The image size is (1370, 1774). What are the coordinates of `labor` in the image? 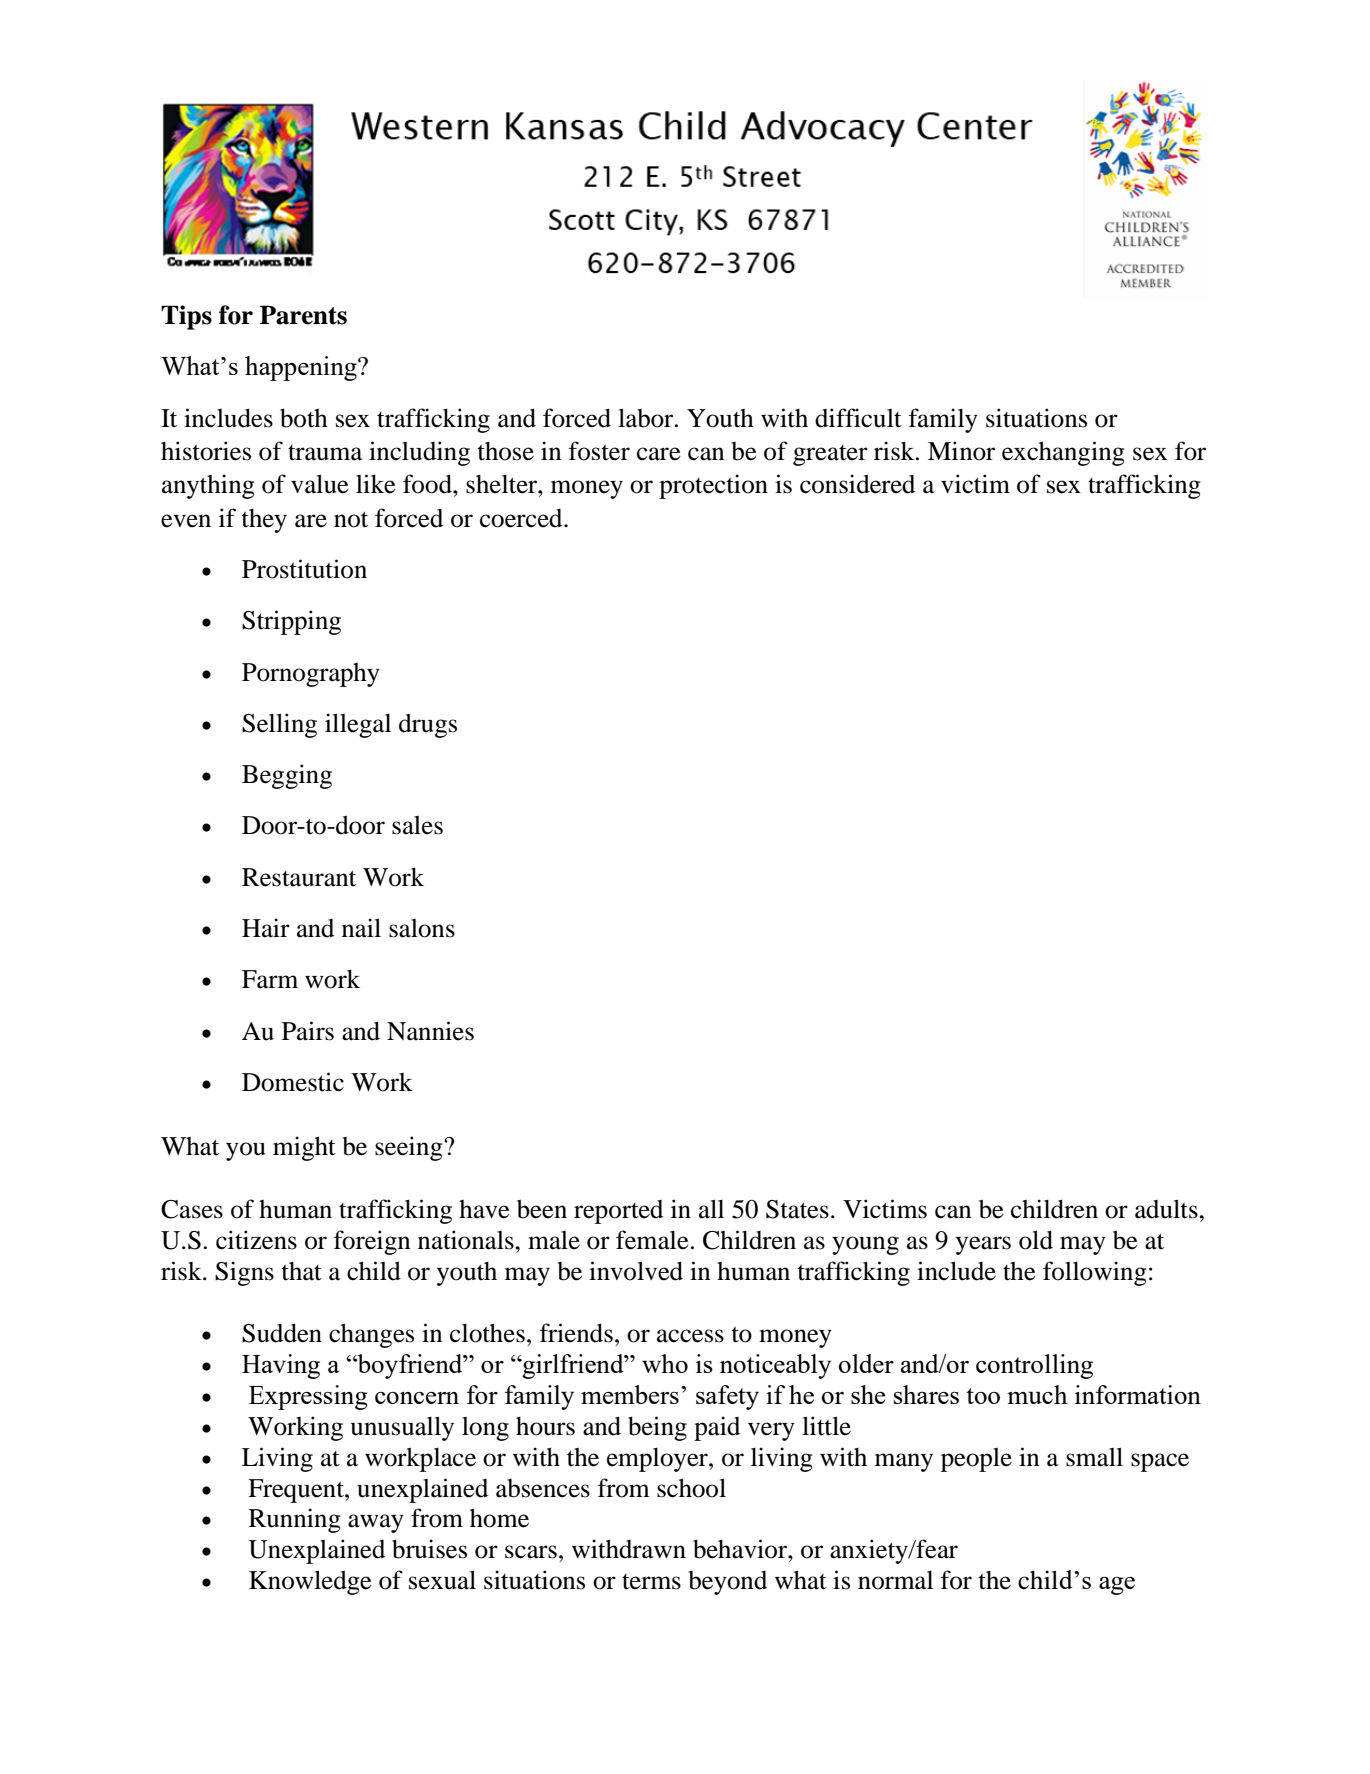 It's located at (647, 418).
